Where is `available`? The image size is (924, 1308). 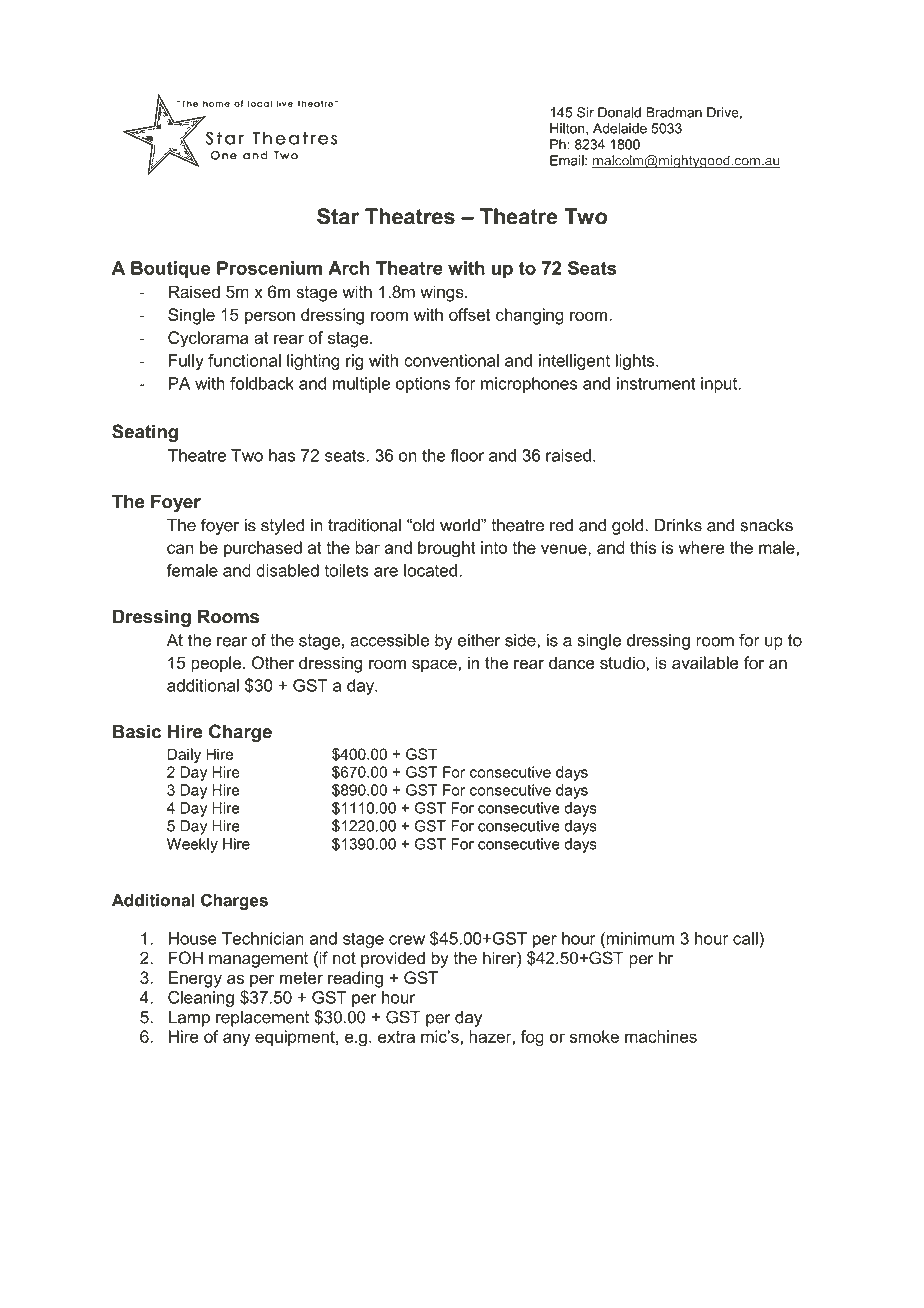 available is located at coordinates (705, 662).
